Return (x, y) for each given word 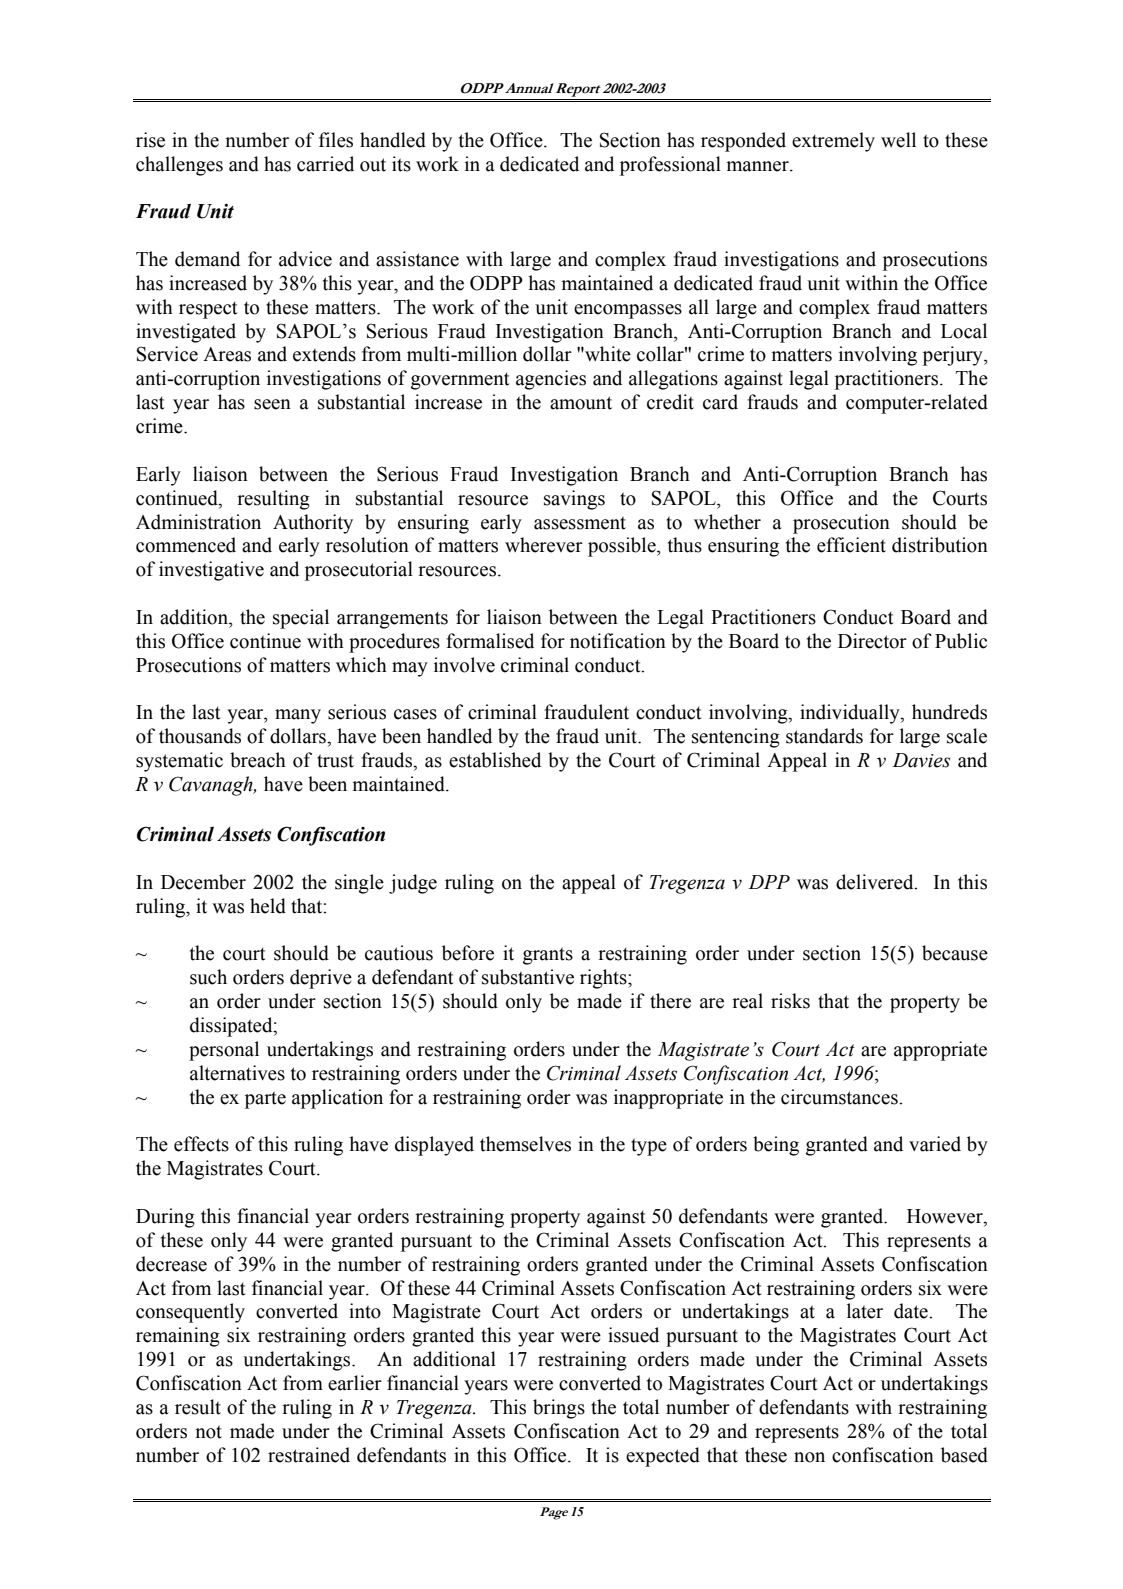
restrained (309, 1455)
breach (258, 760)
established (495, 760)
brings (559, 1409)
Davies (921, 760)
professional (670, 166)
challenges (179, 166)
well (898, 140)
